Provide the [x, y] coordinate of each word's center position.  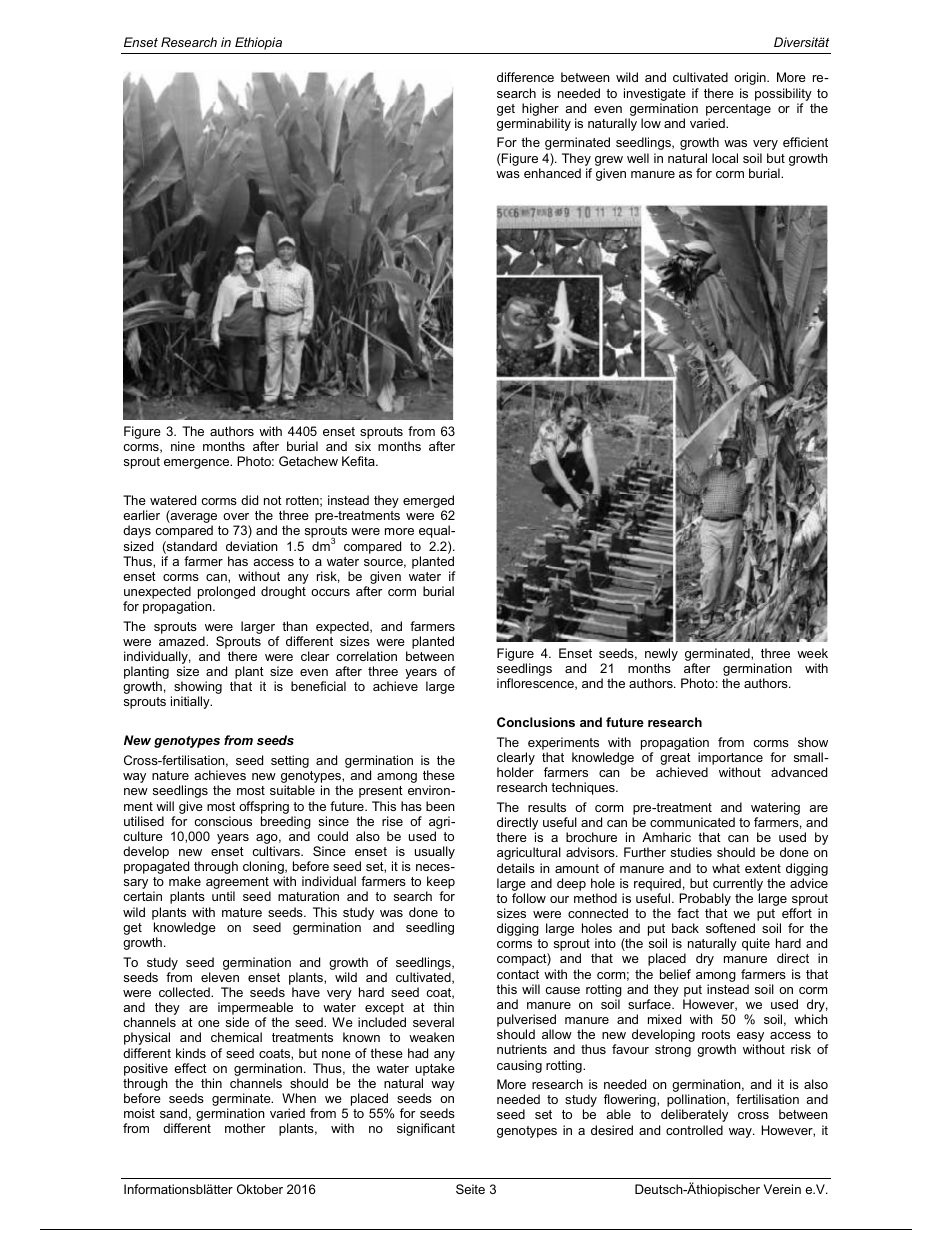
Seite [470, 1189]
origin [751, 78]
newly [661, 656]
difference [525, 77]
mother [245, 1128]
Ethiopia [258, 43]
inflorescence [536, 684]
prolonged [225, 594]
